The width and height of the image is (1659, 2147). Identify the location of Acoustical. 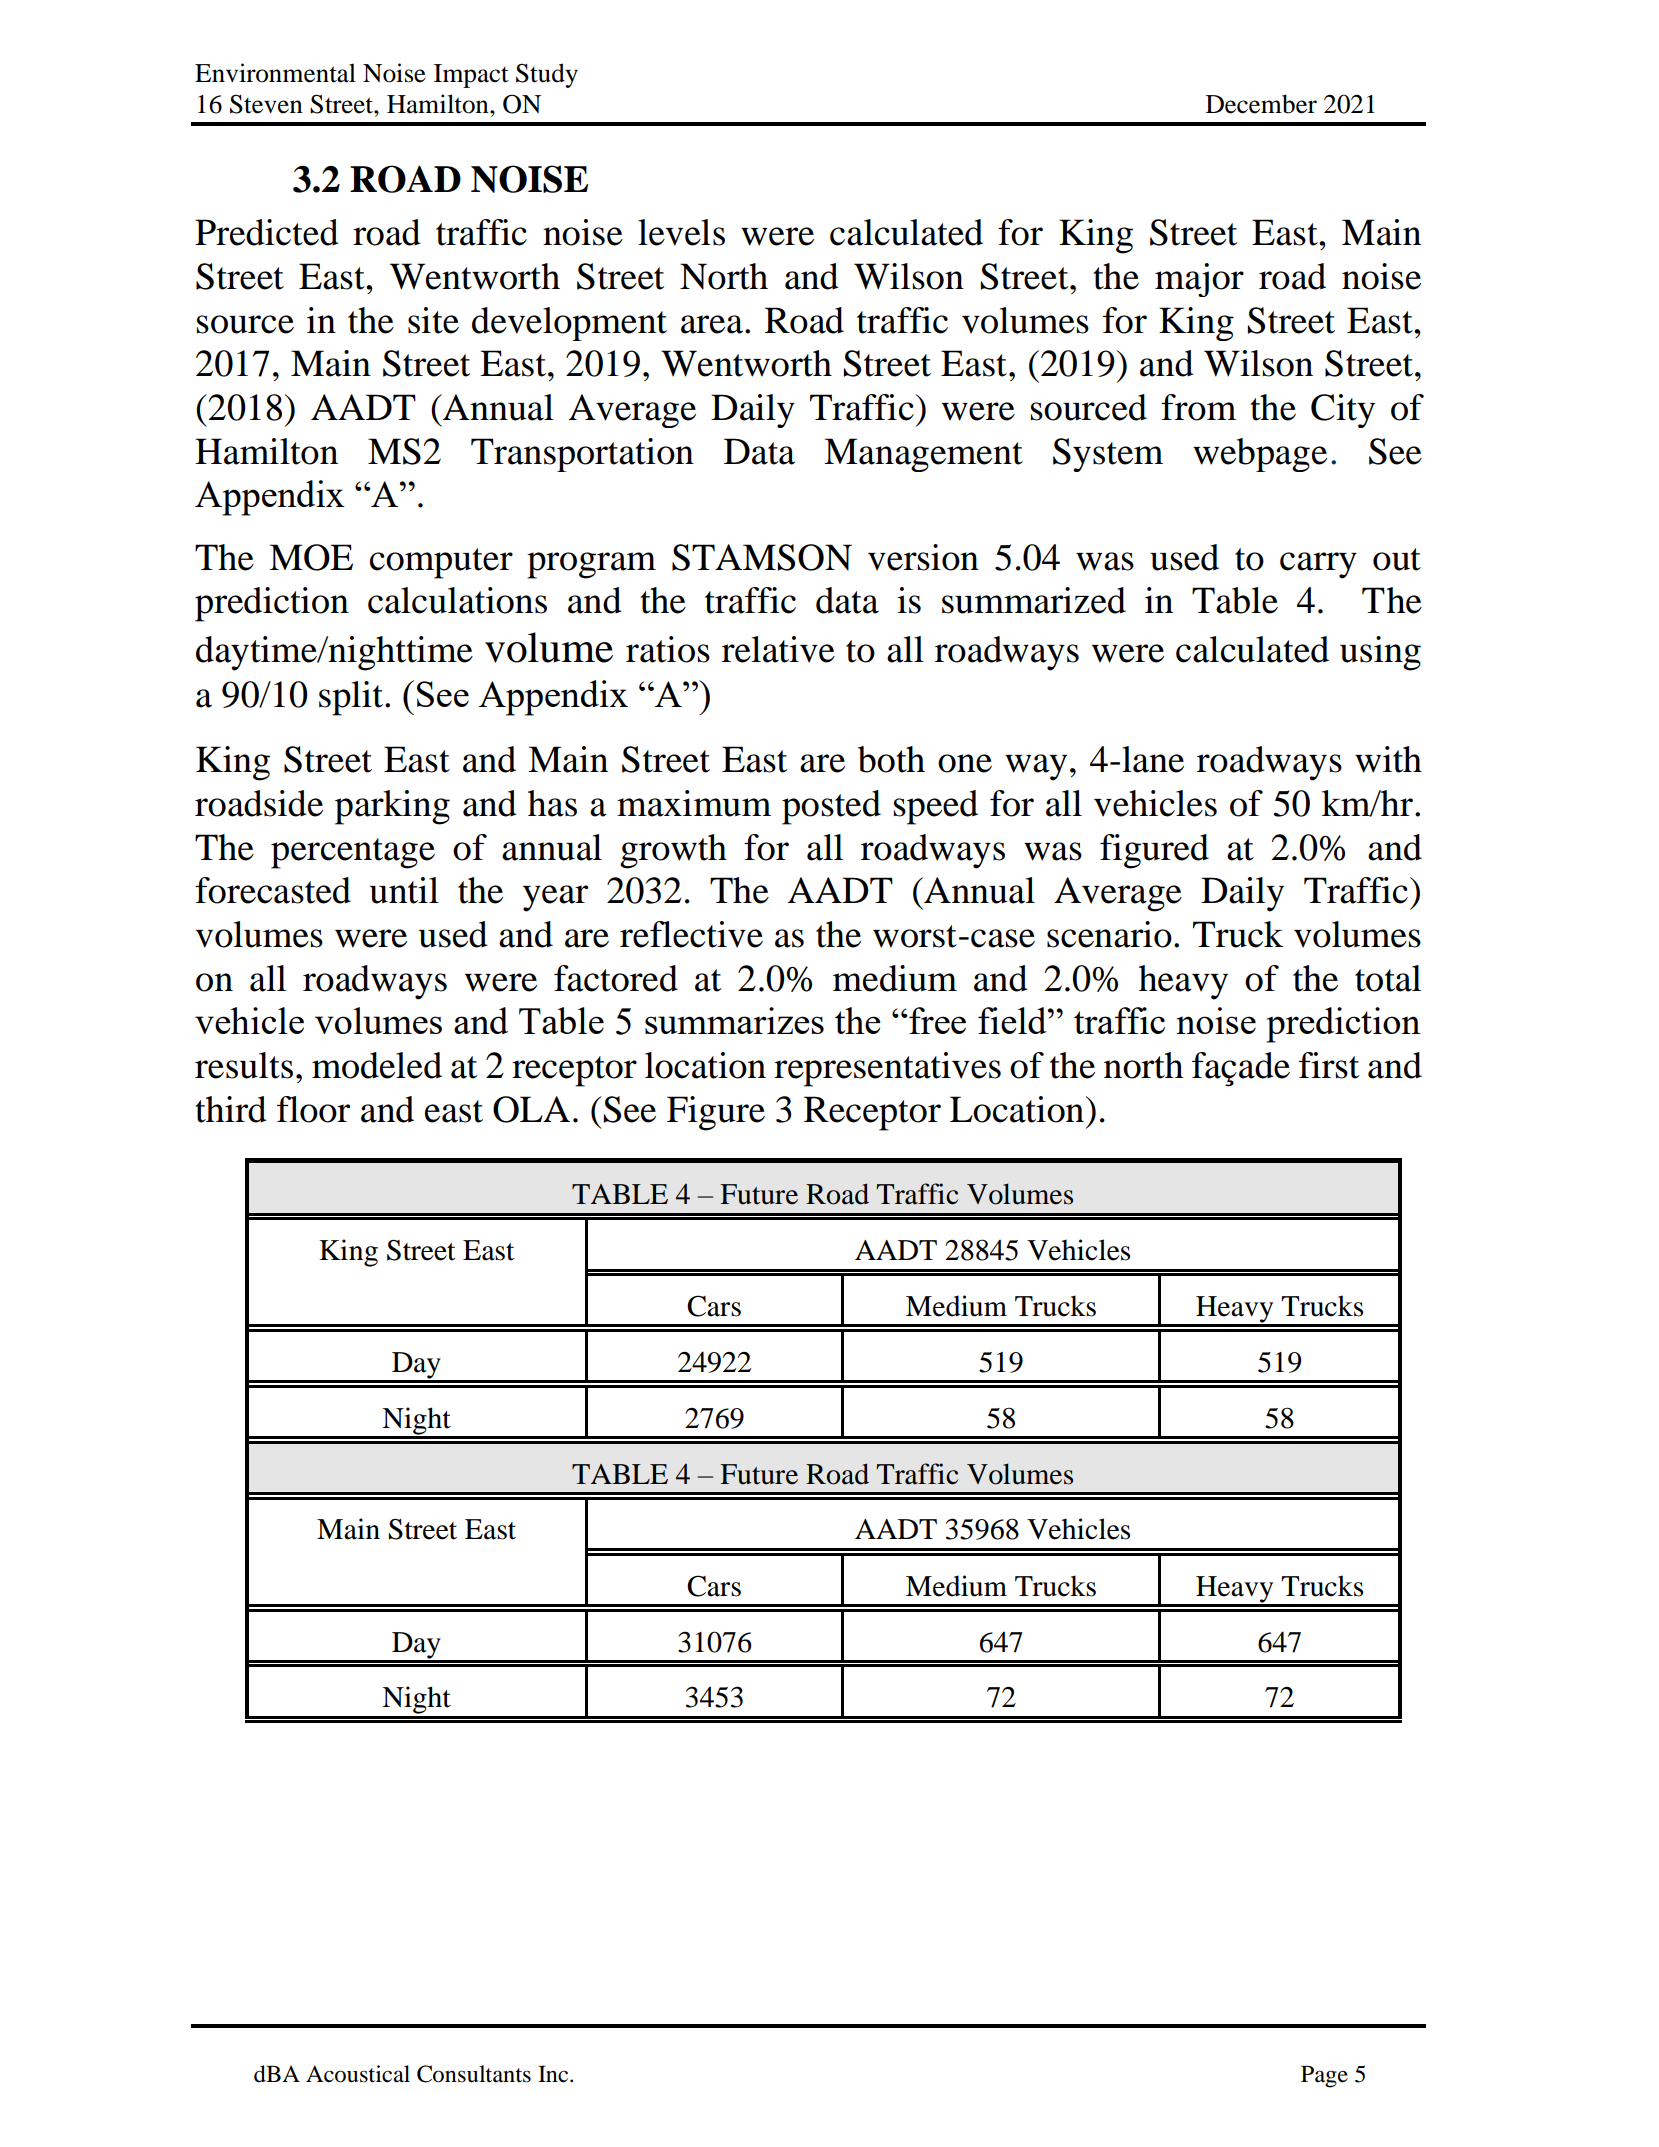
(358, 2074).
